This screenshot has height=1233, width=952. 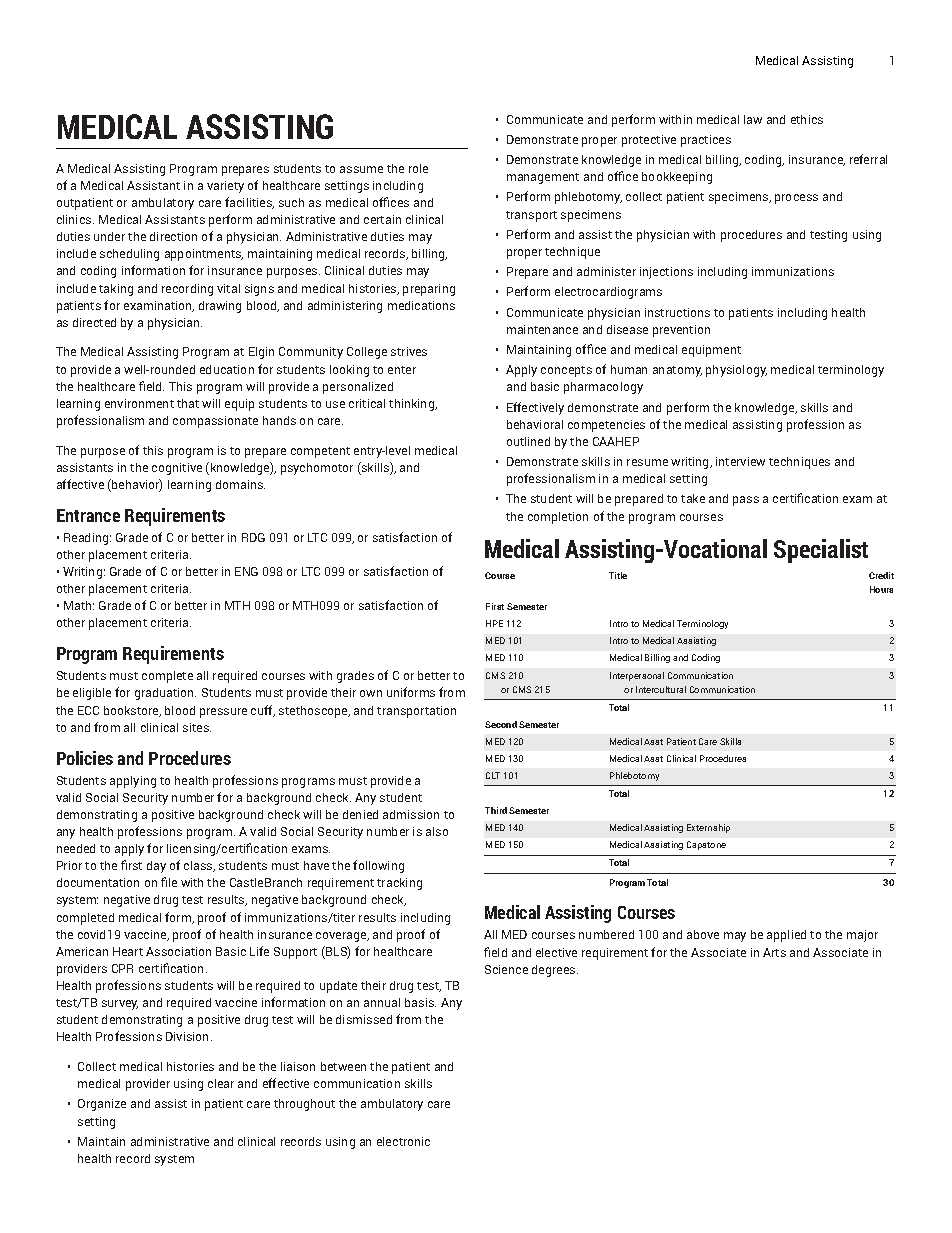 I want to click on ethics, so click(x=807, y=119).
